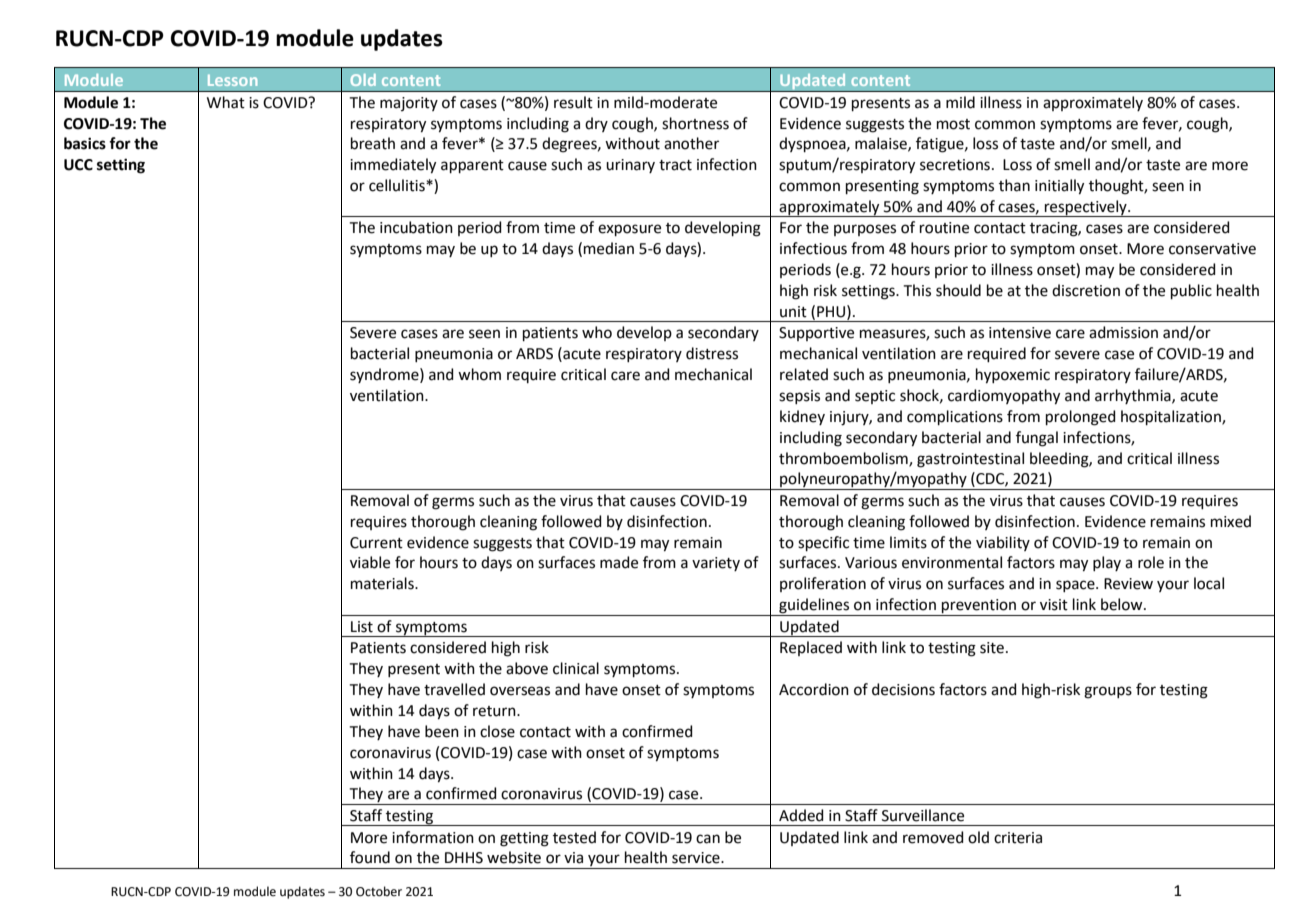 Image resolution: width=1308 pixels, height=924 pixels. Describe the element at coordinates (1108, 692) in the screenshot. I see `groups` at that location.
